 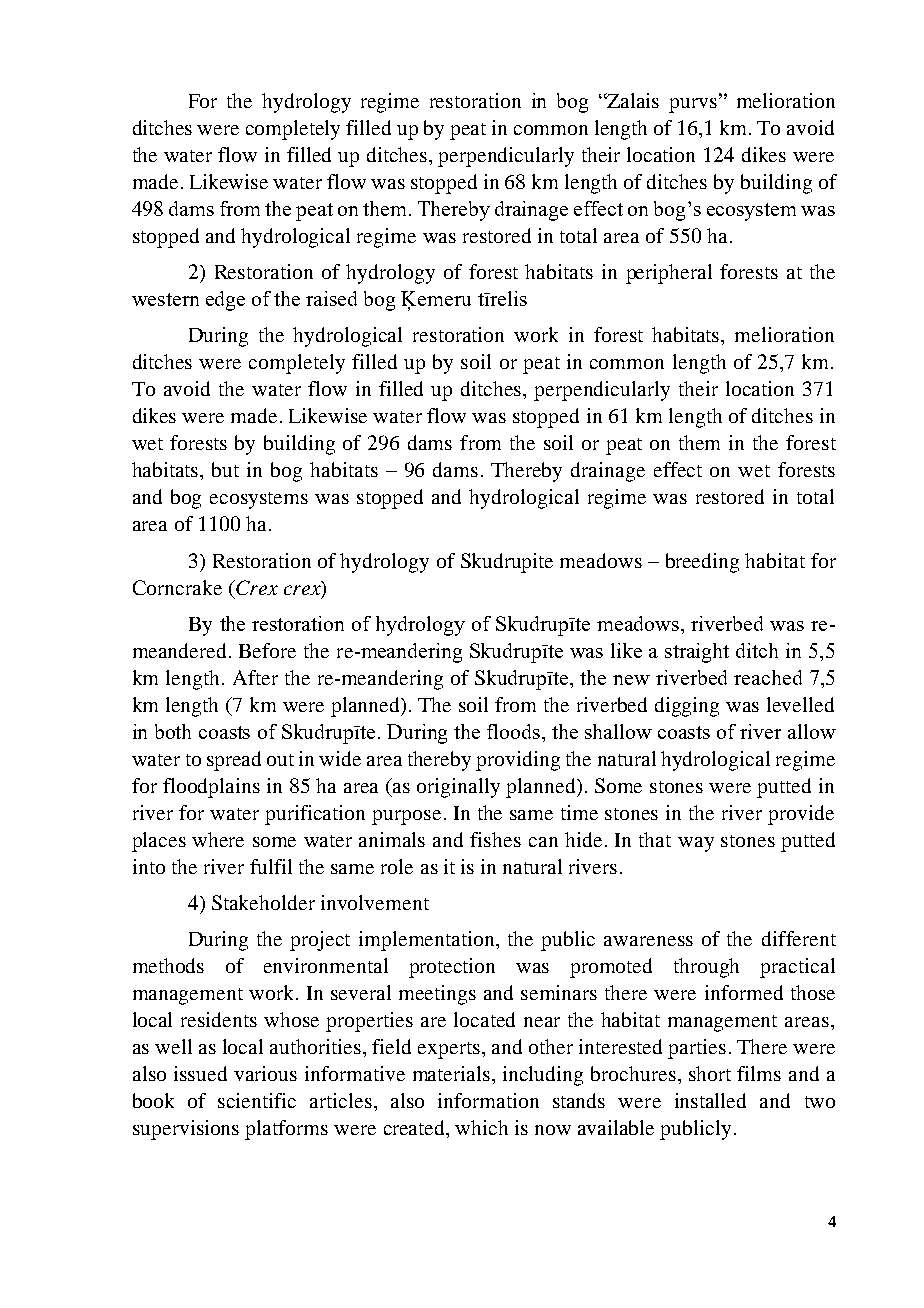 I want to click on information, so click(x=488, y=1100).
